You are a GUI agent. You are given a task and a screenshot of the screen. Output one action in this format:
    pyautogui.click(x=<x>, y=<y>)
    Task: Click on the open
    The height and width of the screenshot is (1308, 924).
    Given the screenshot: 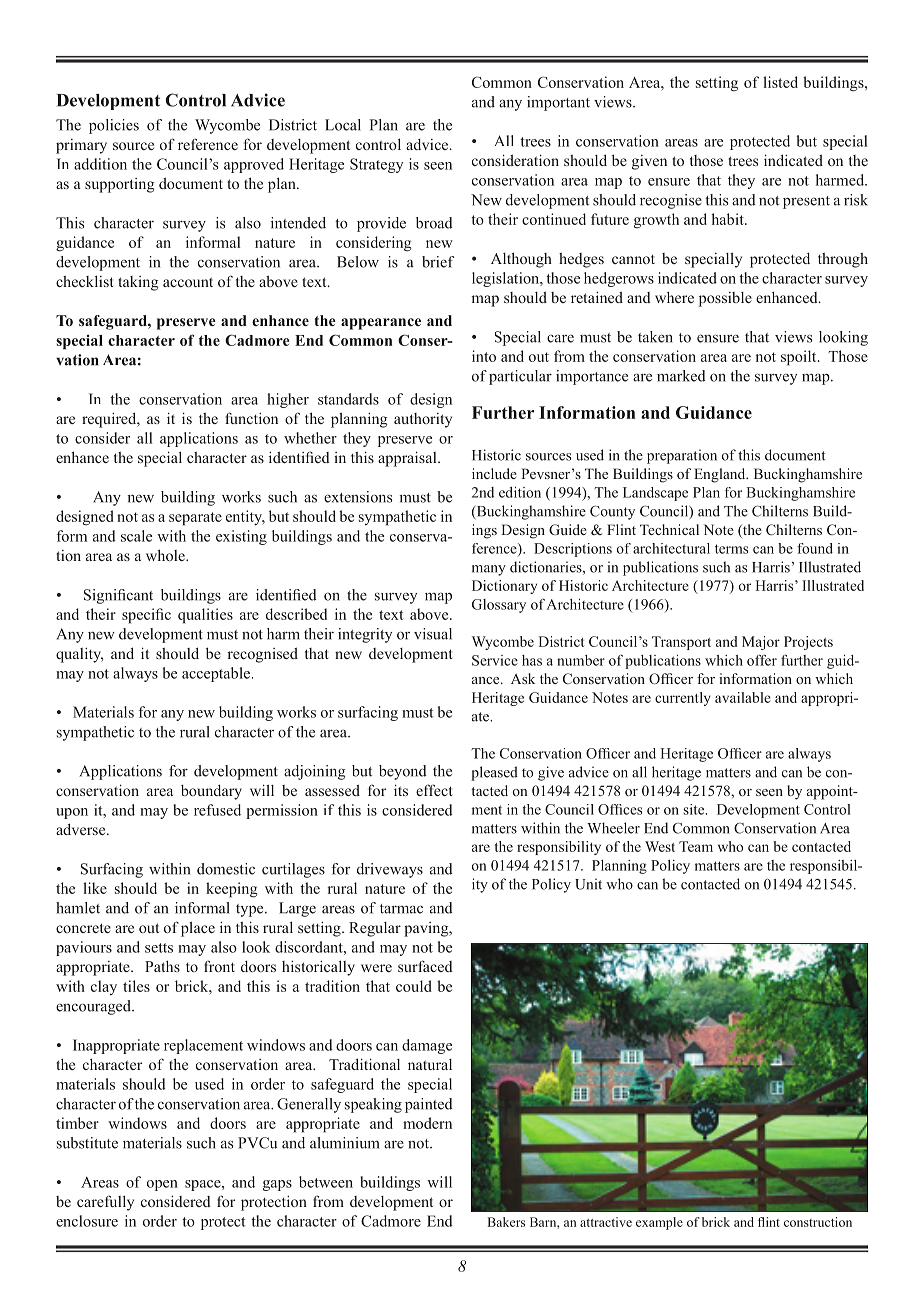 What is the action you would take?
    pyautogui.click(x=162, y=1185)
